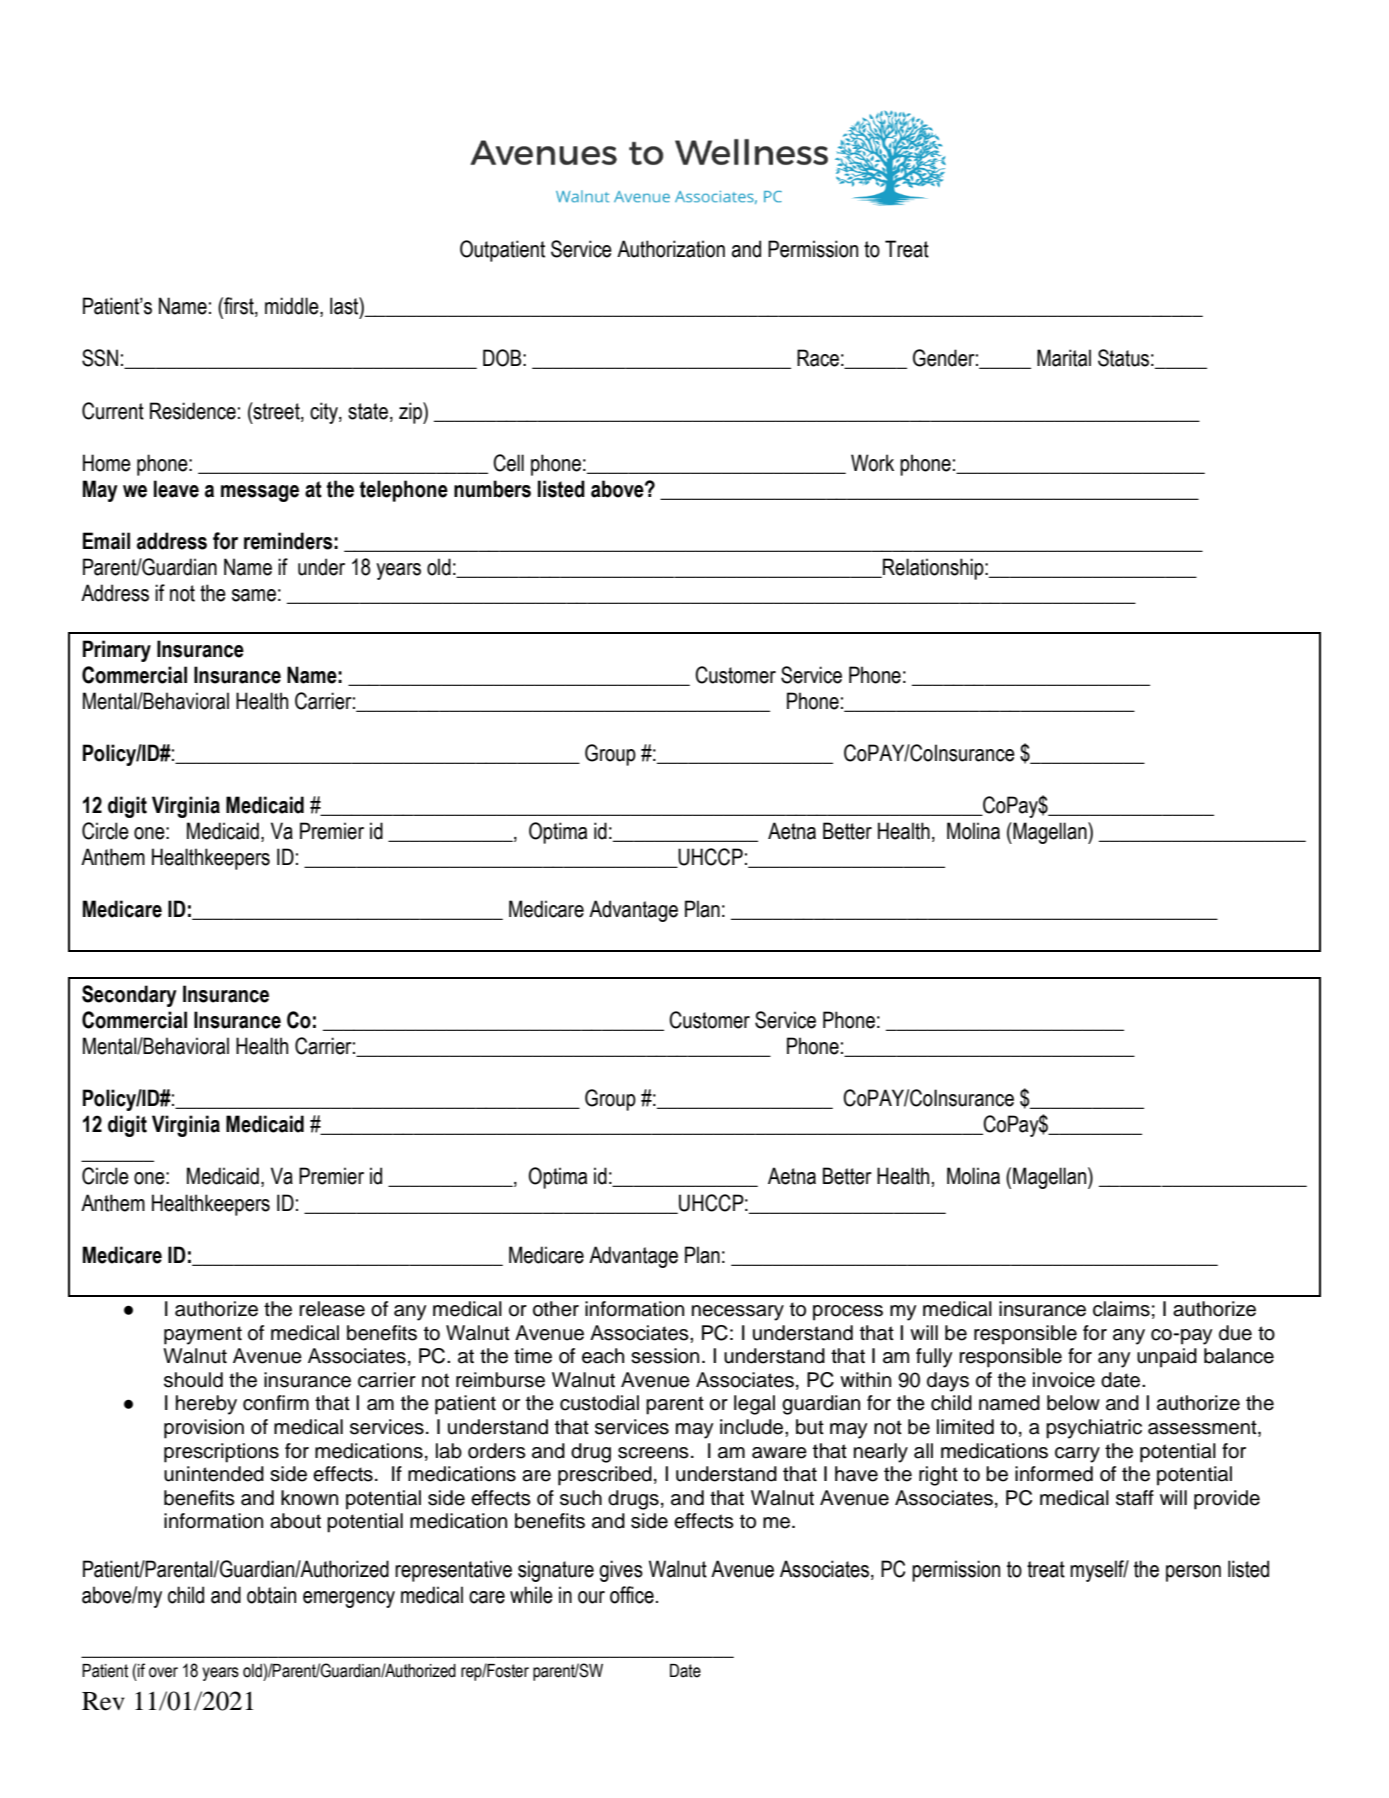 The width and height of the screenshot is (1389, 1798). I want to click on necessary, so click(738, 1313).
